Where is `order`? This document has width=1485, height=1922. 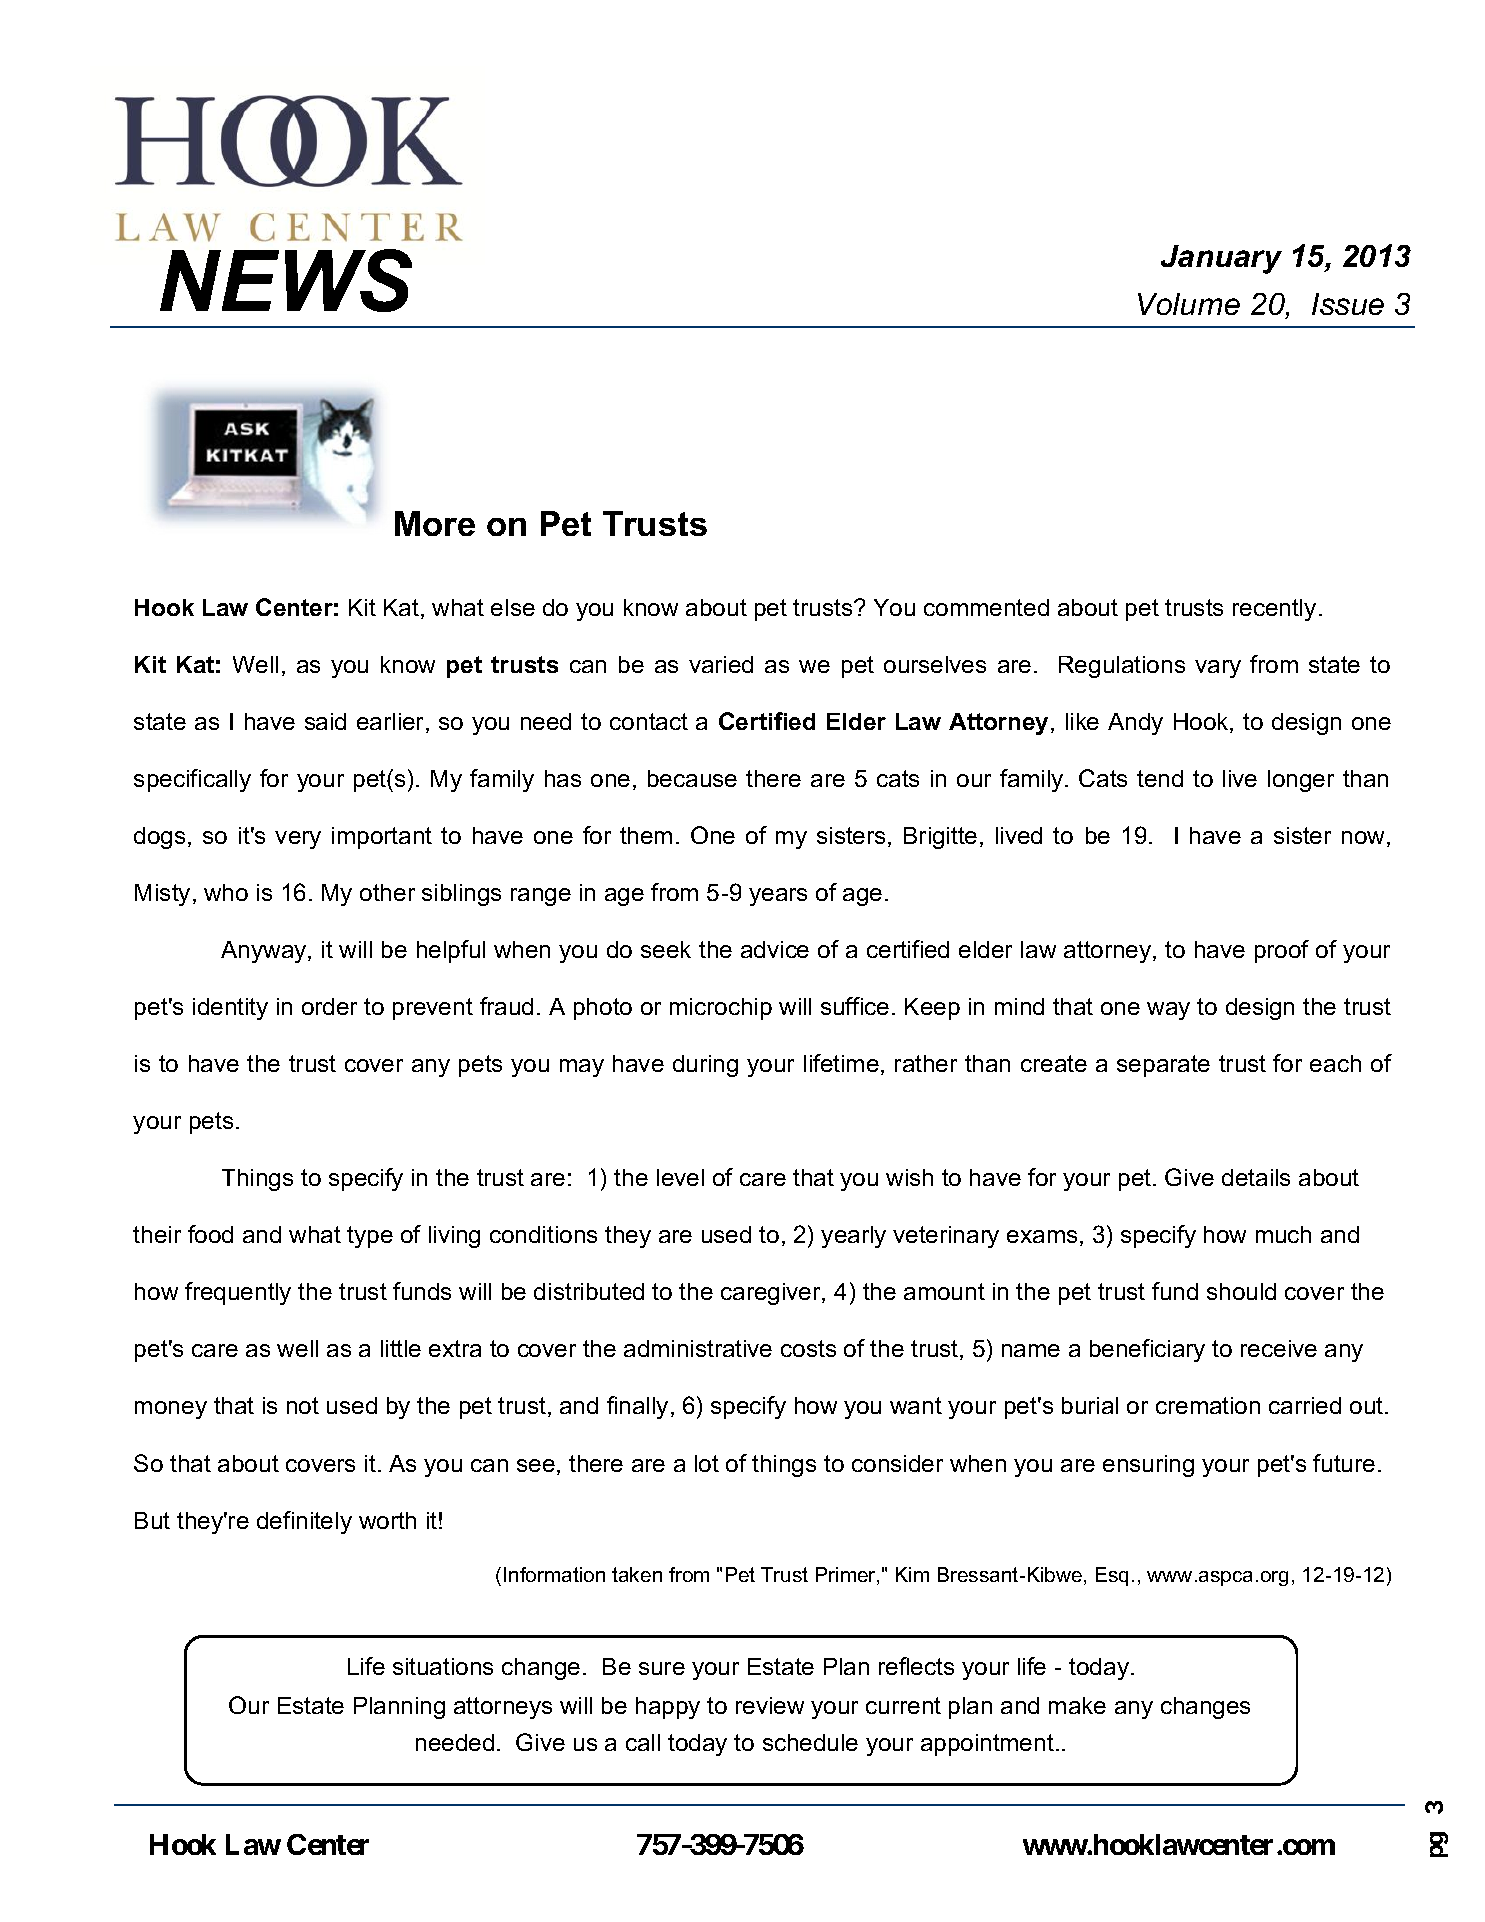 order is located at coordinates (329, 1006).
